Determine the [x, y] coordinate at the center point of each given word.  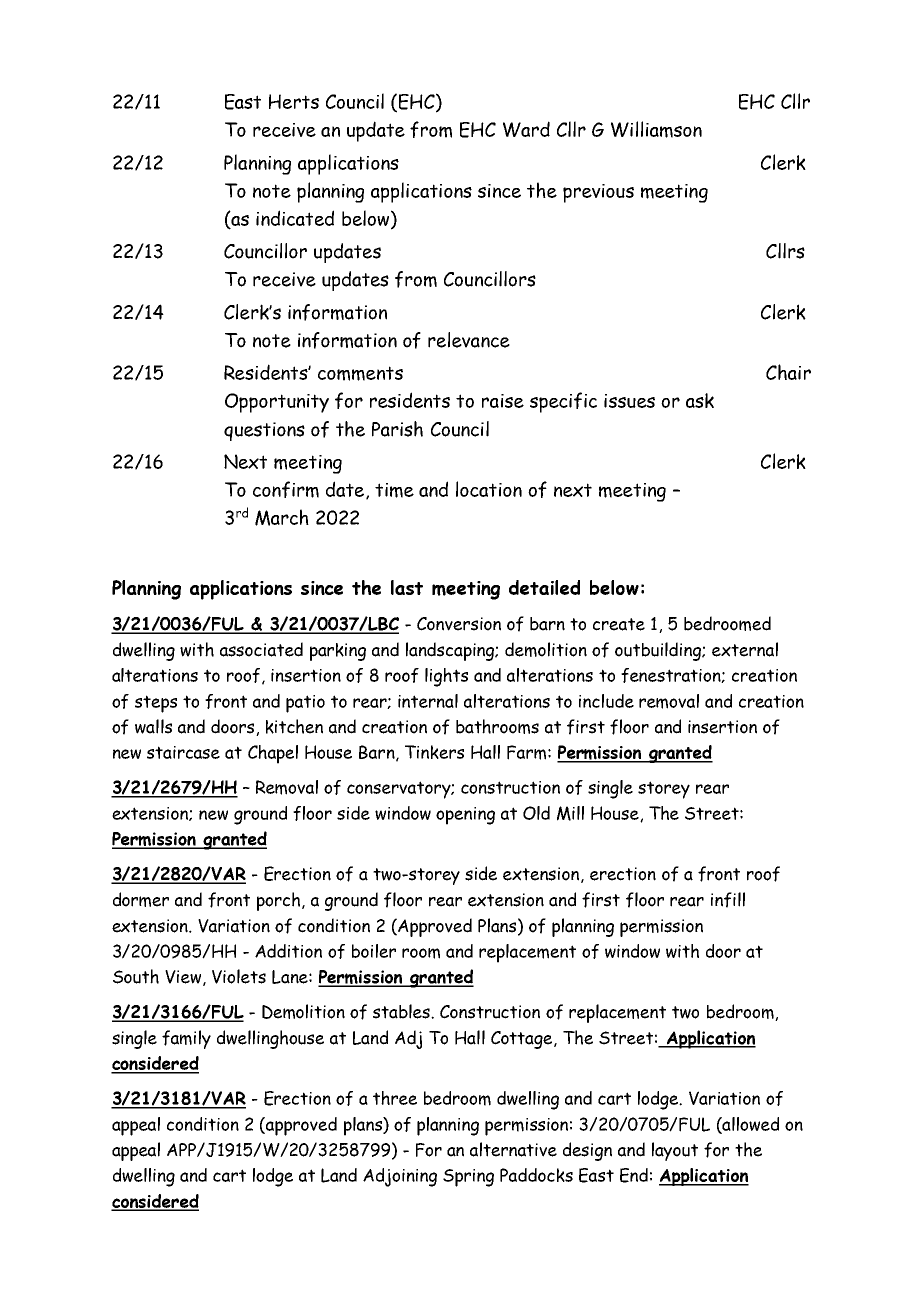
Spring [468, 1178]
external [745, 649]
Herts [294, 101]
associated [261, 649]
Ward [526, 129]
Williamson [656, 129]
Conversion [459, 624]
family [186, 1039]
